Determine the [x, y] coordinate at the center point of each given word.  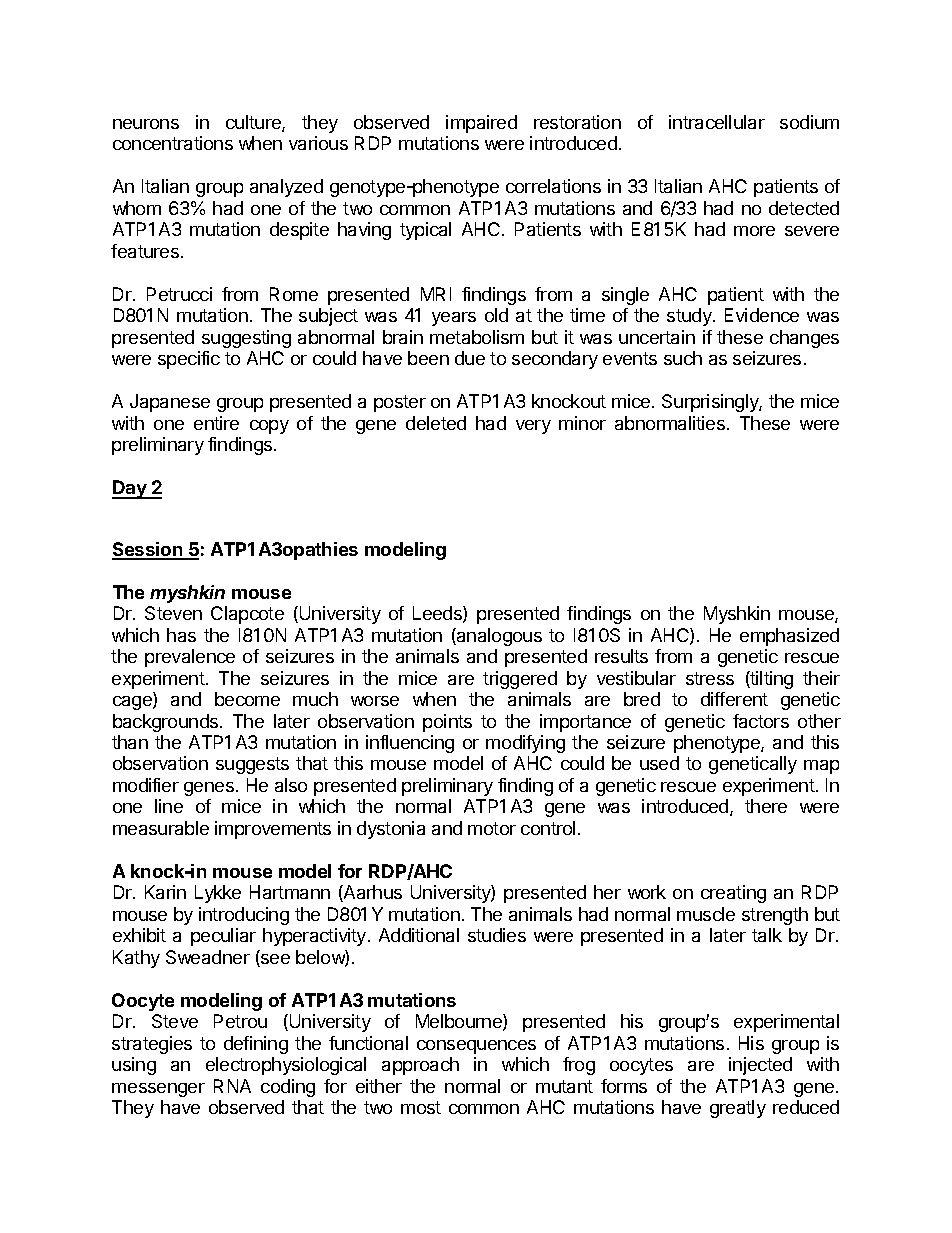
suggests [252, 765]
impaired [481, 124]
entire [216, 423]
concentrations [173, 143]
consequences [476, 1047]
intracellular [717, 122]
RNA [232, 1086]
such [683, 358]
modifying [525, 744]
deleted [436, 423]
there [766, 806]
